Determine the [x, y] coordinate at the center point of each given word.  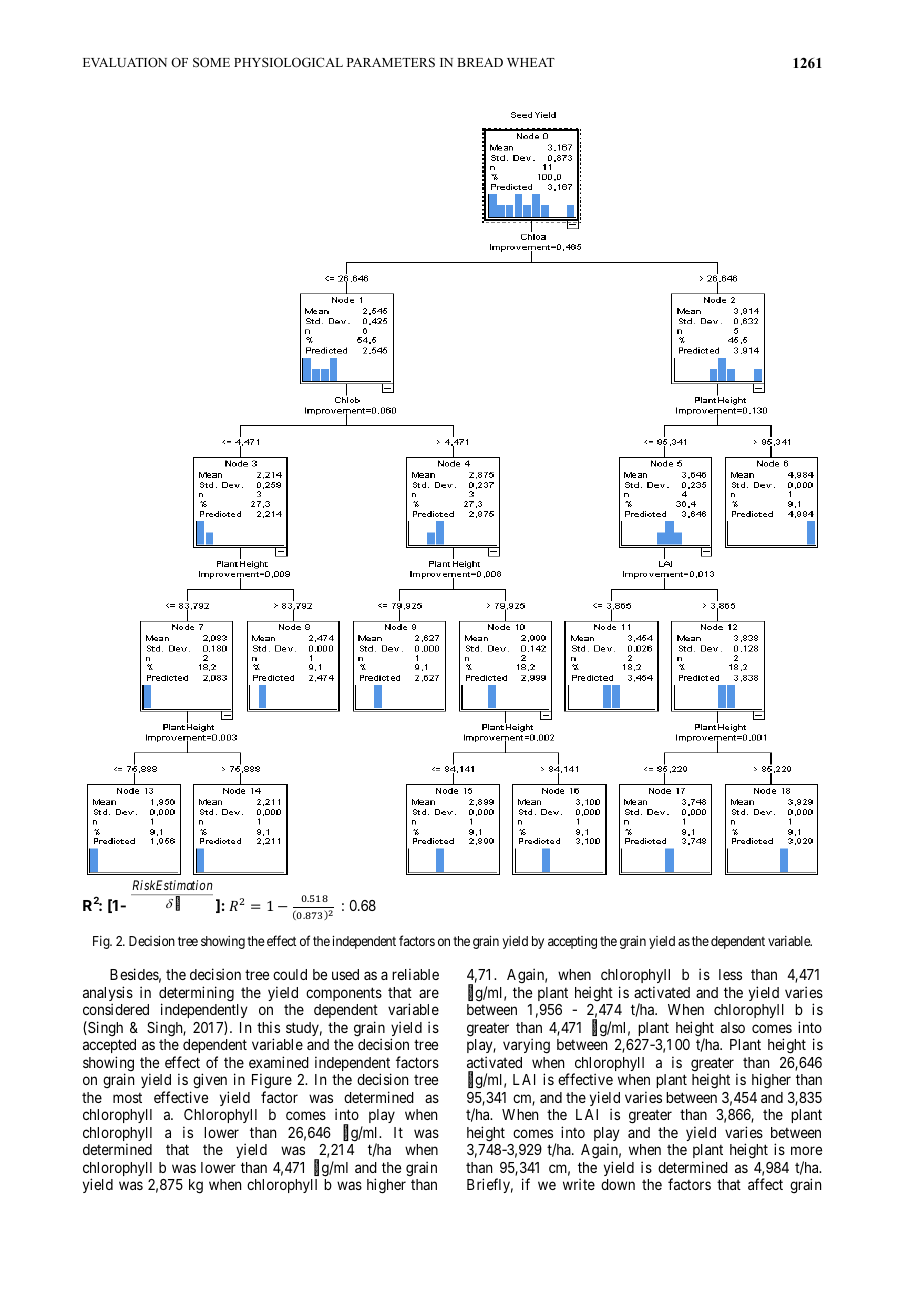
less [730, 974]
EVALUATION [125, 62]
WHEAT [531, 62]
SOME [211, 62]
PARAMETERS [391, 62]
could [290, 974]
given [210, 1081]
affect [765, 1184]
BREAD [480, 62]
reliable [415, 974]
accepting [572, 942]
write [579, 1184]
